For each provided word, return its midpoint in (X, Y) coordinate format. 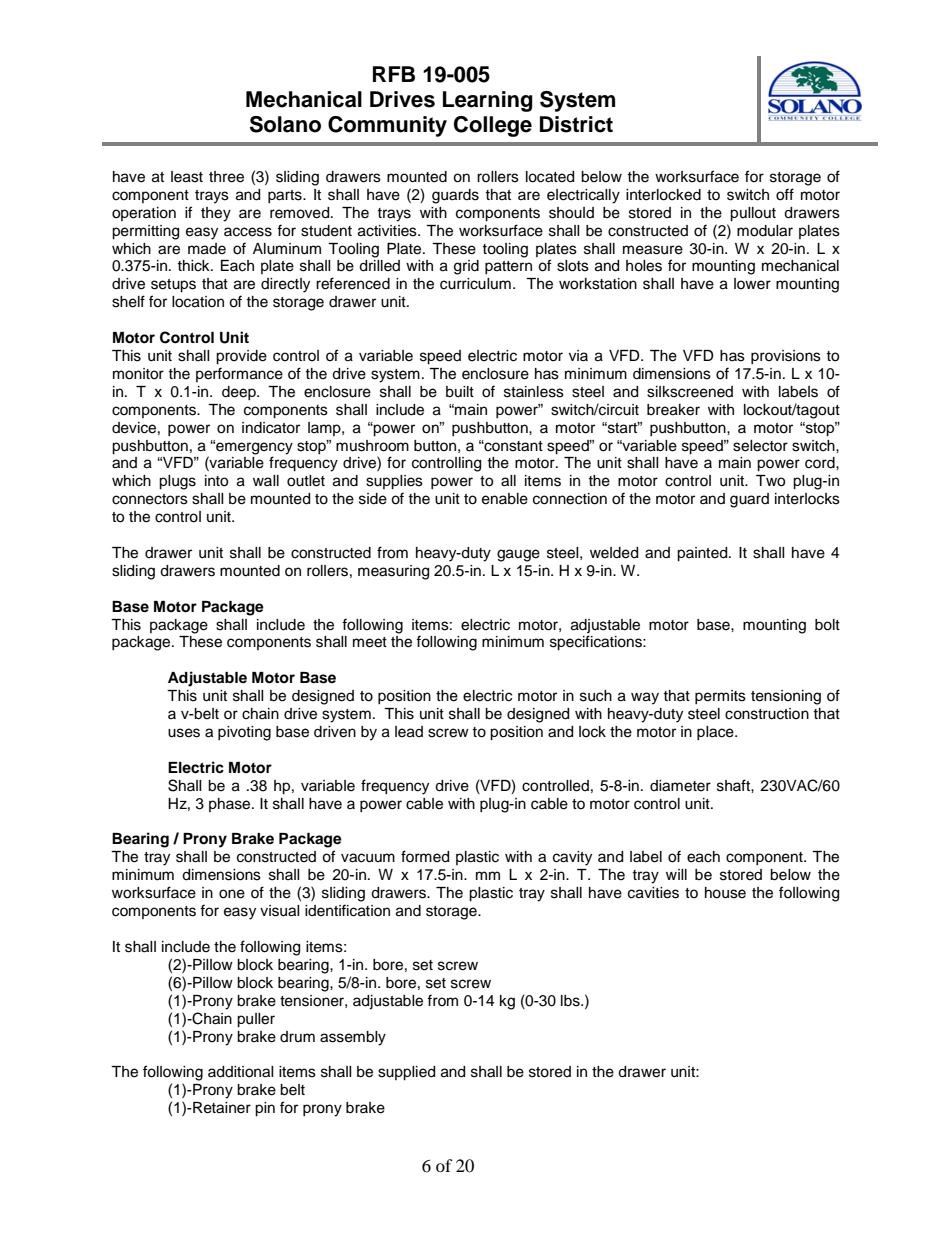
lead (409, 732)
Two (770, 481)
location (198, 302)
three (226, 177)
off (785, 194)
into (216, 481)
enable (505, 499)
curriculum (475, 284)
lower (752, 284)
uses (184, 733)
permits (720, 697)
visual (280, 911)
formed (425, 856)
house (725, 893)
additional (241, 1072)
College (493, 126)
